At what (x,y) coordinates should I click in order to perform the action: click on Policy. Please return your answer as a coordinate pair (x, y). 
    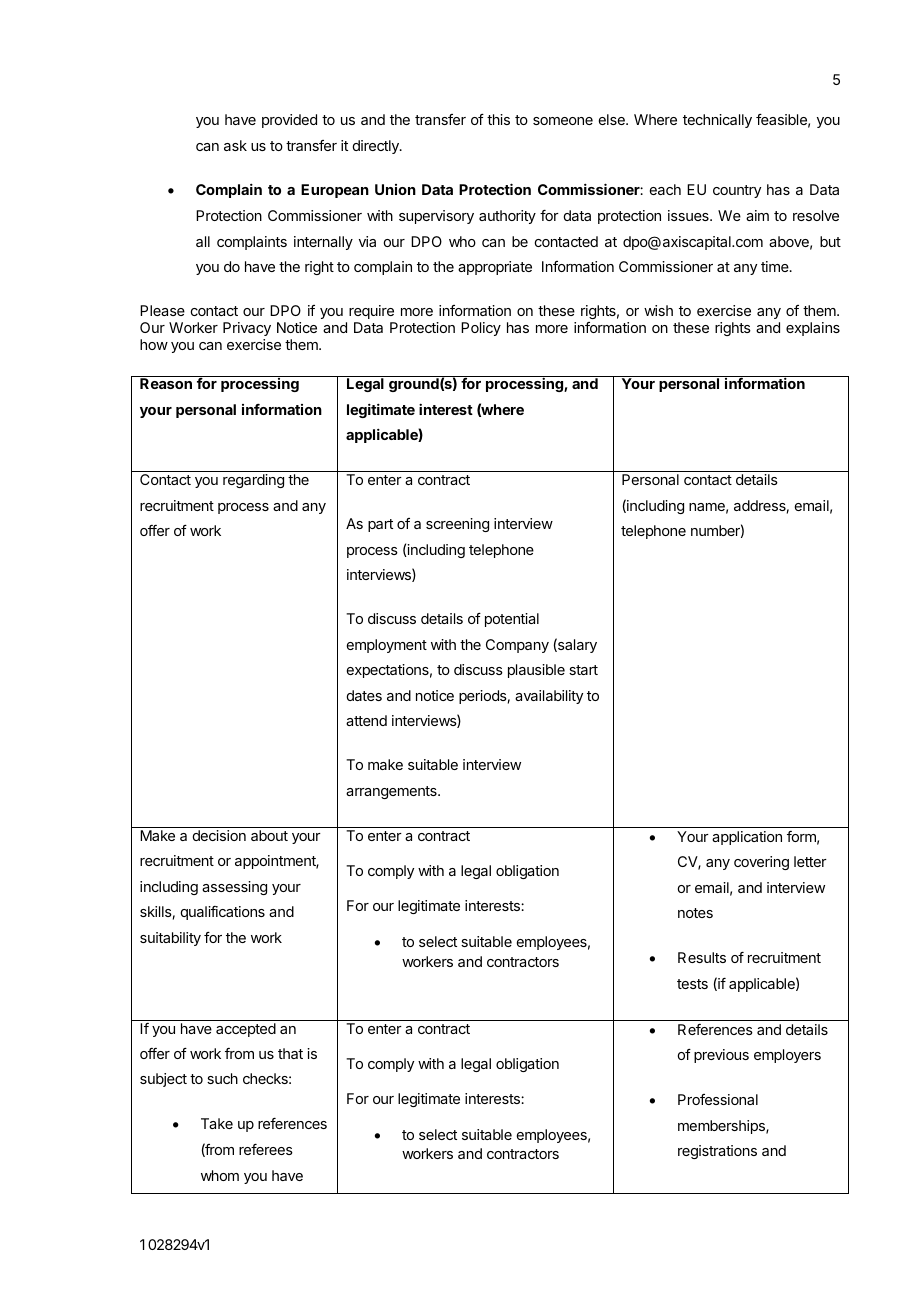
    Looking at the image, I should click on (481, 329).
